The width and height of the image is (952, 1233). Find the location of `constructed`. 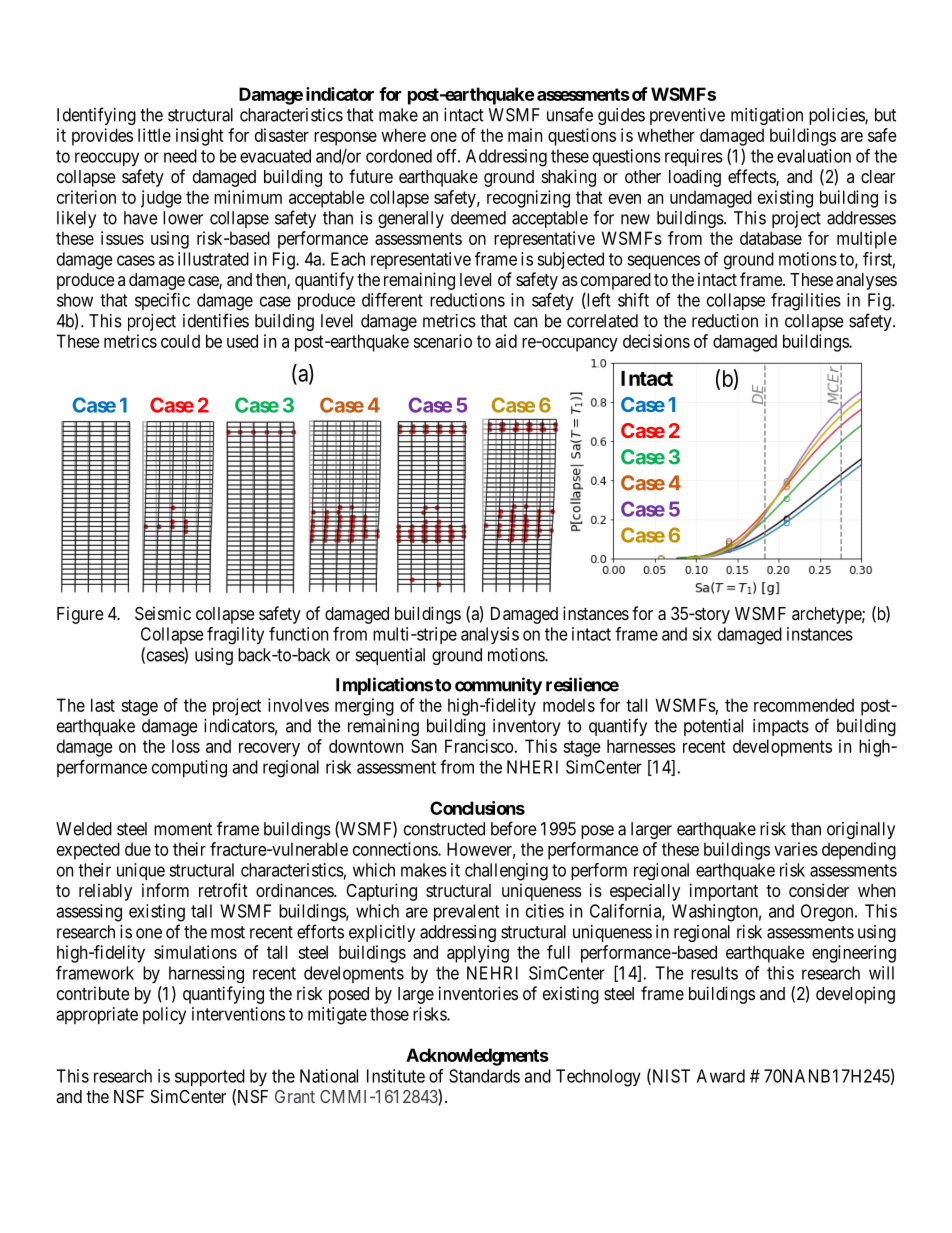

constructed is located at coordinates (444, 829).
